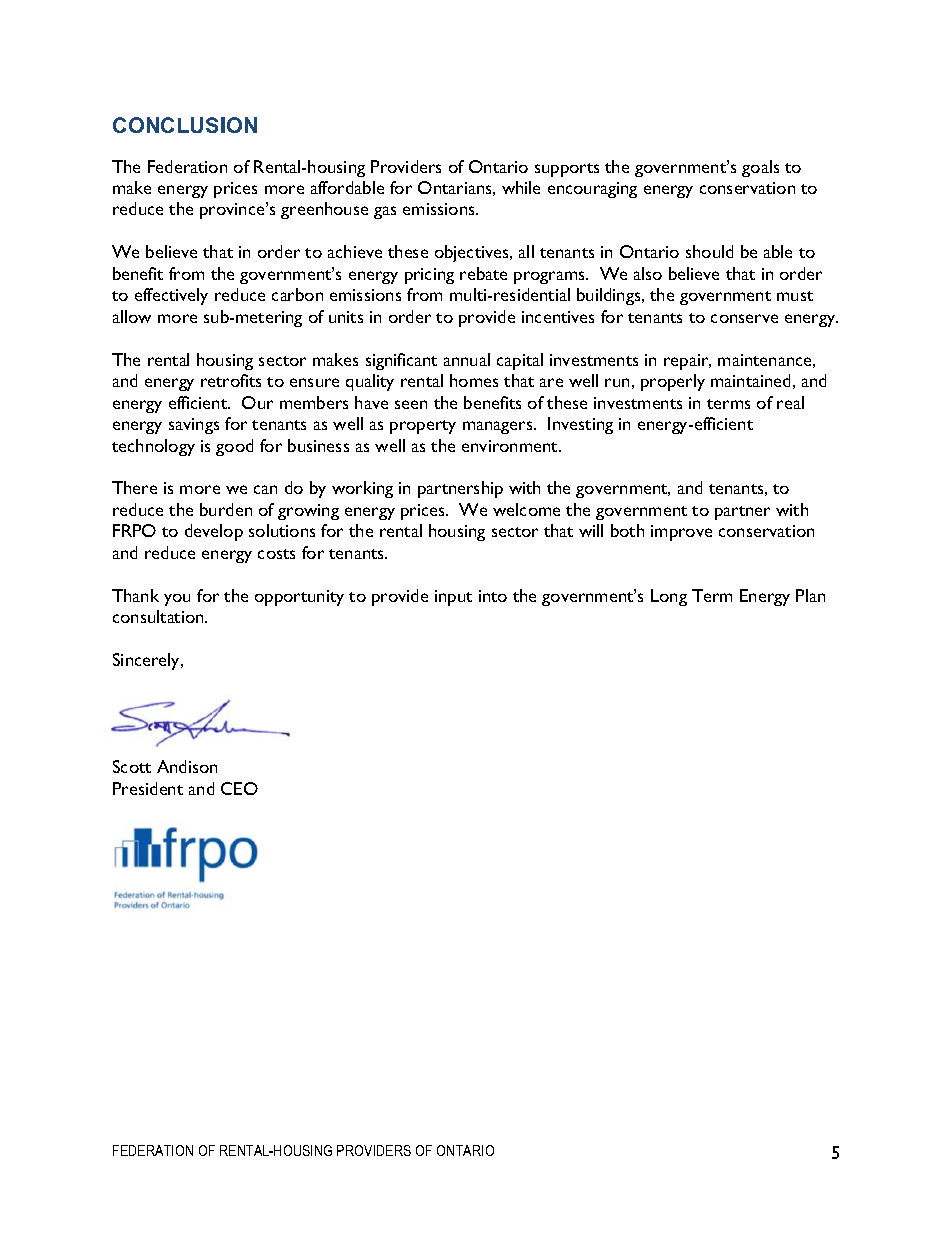 The image size is (952, 1233). Describe the element at coordinates (760, 168) in the screenshot. I see `goals` at that location.
